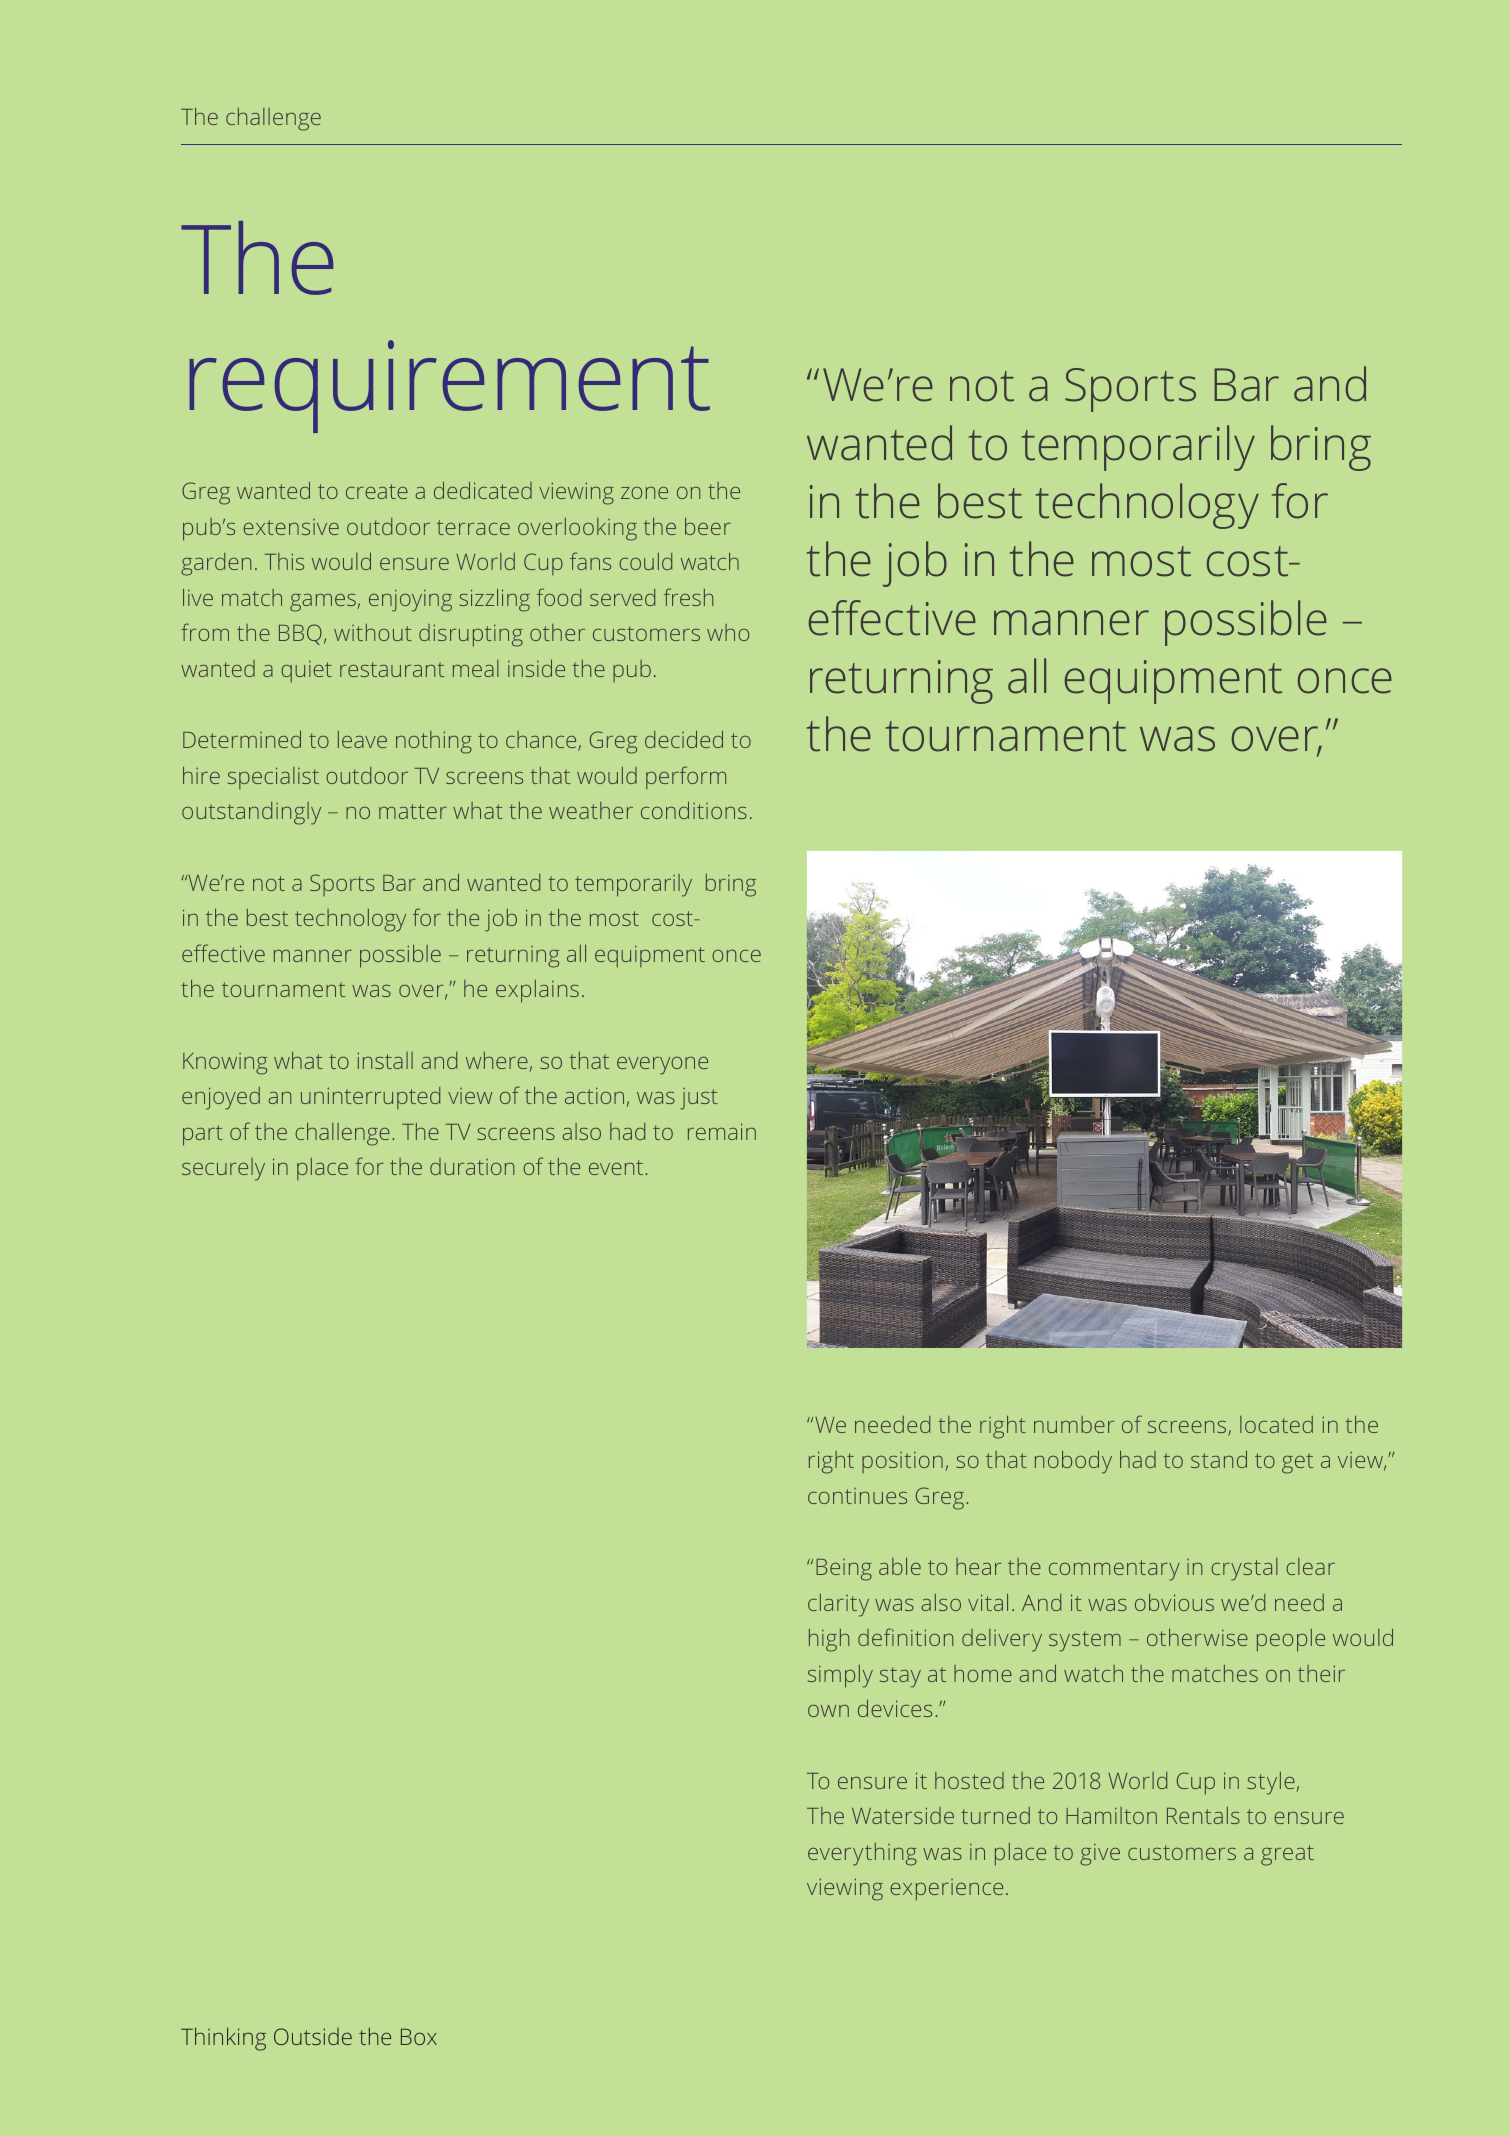 This screenshot has width=1510, height=2136. What do you see at coordinates (377, 491) in the screenshot?
I see `create` at bounding box center [377, 491].
